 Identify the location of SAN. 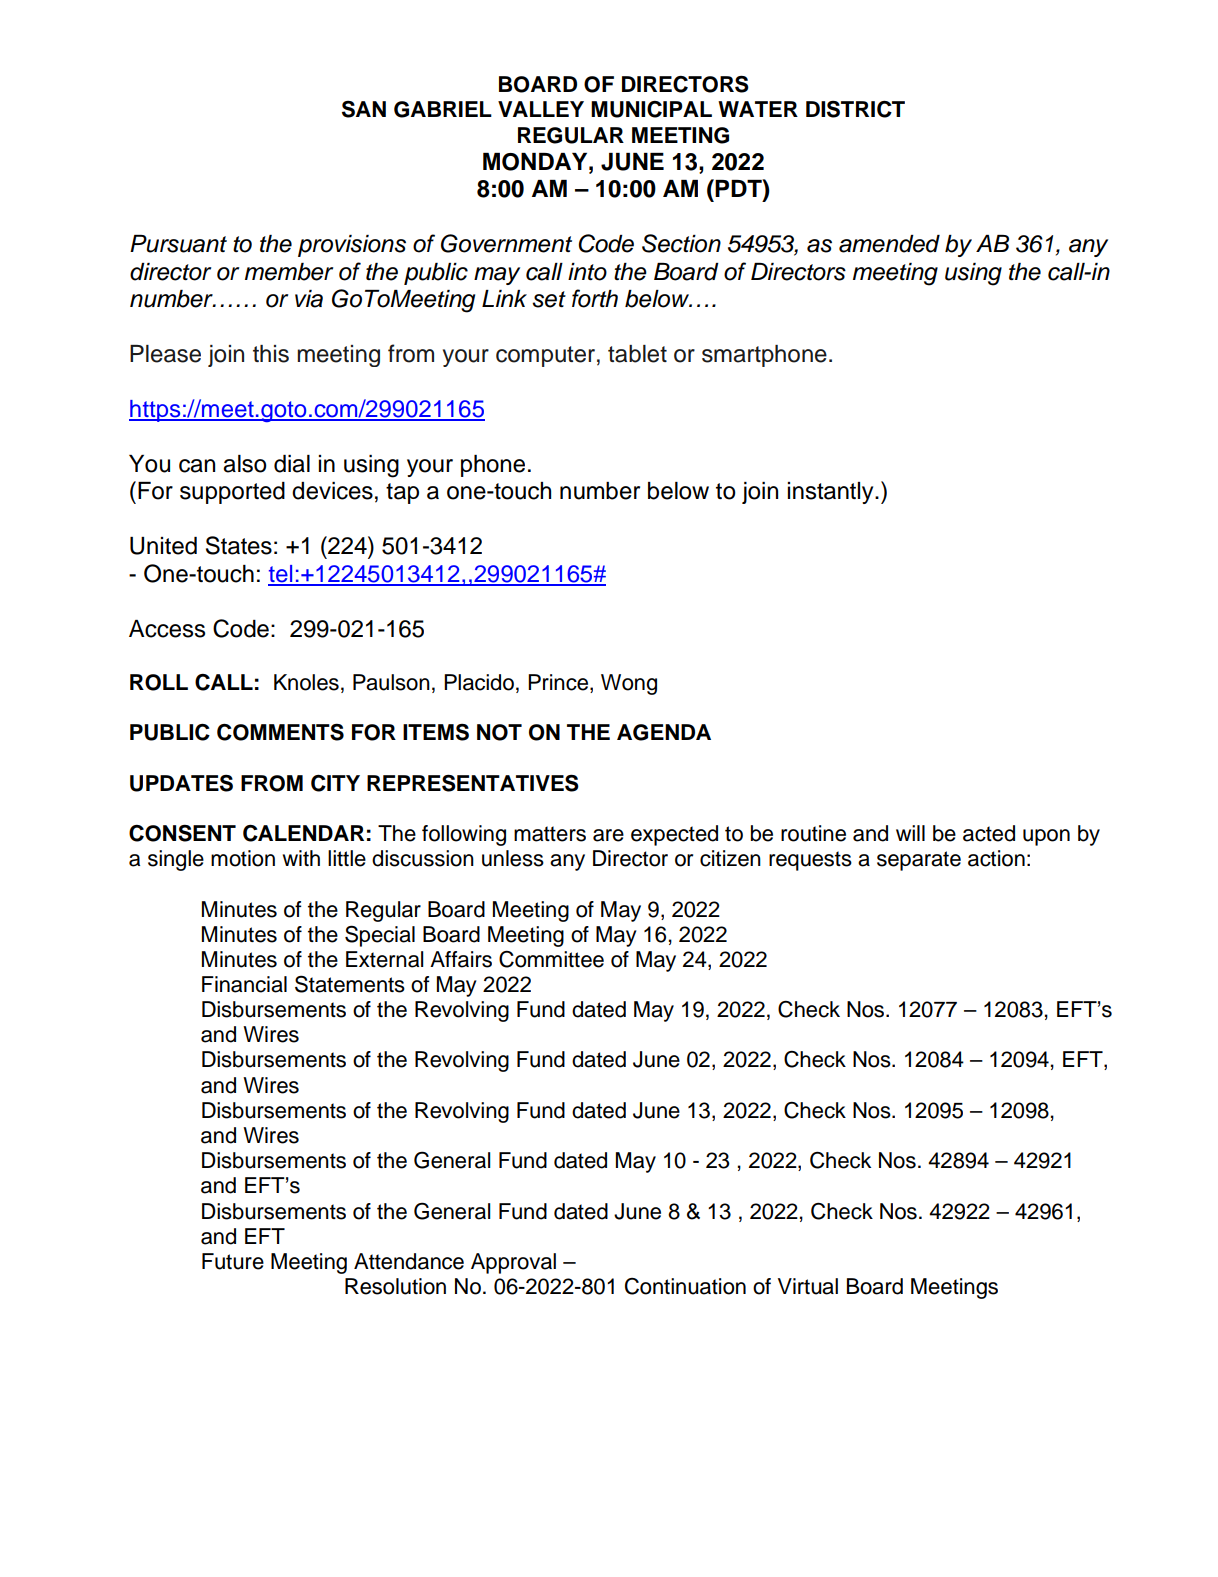
(364, 109).
